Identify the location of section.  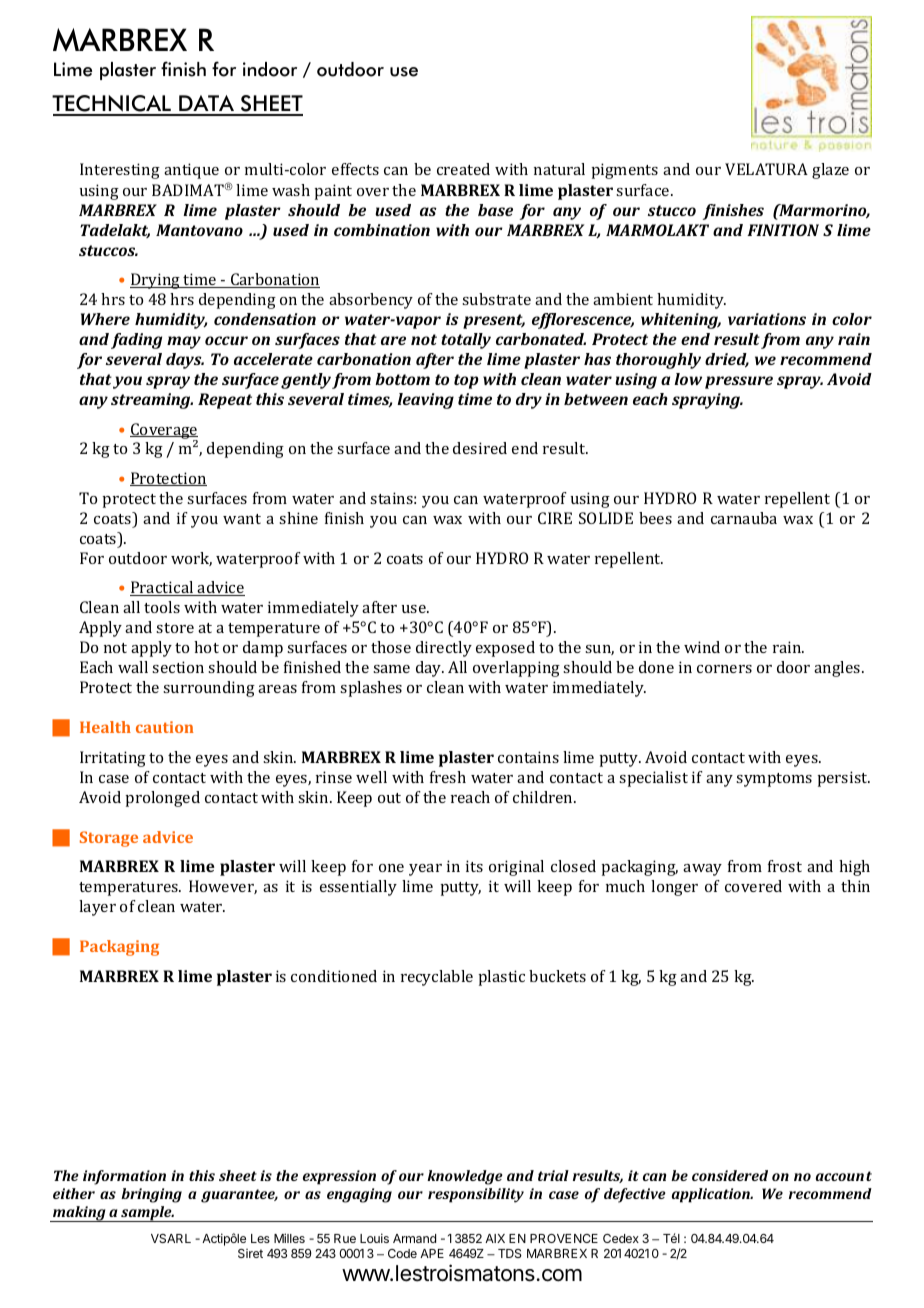
(178, 667).
